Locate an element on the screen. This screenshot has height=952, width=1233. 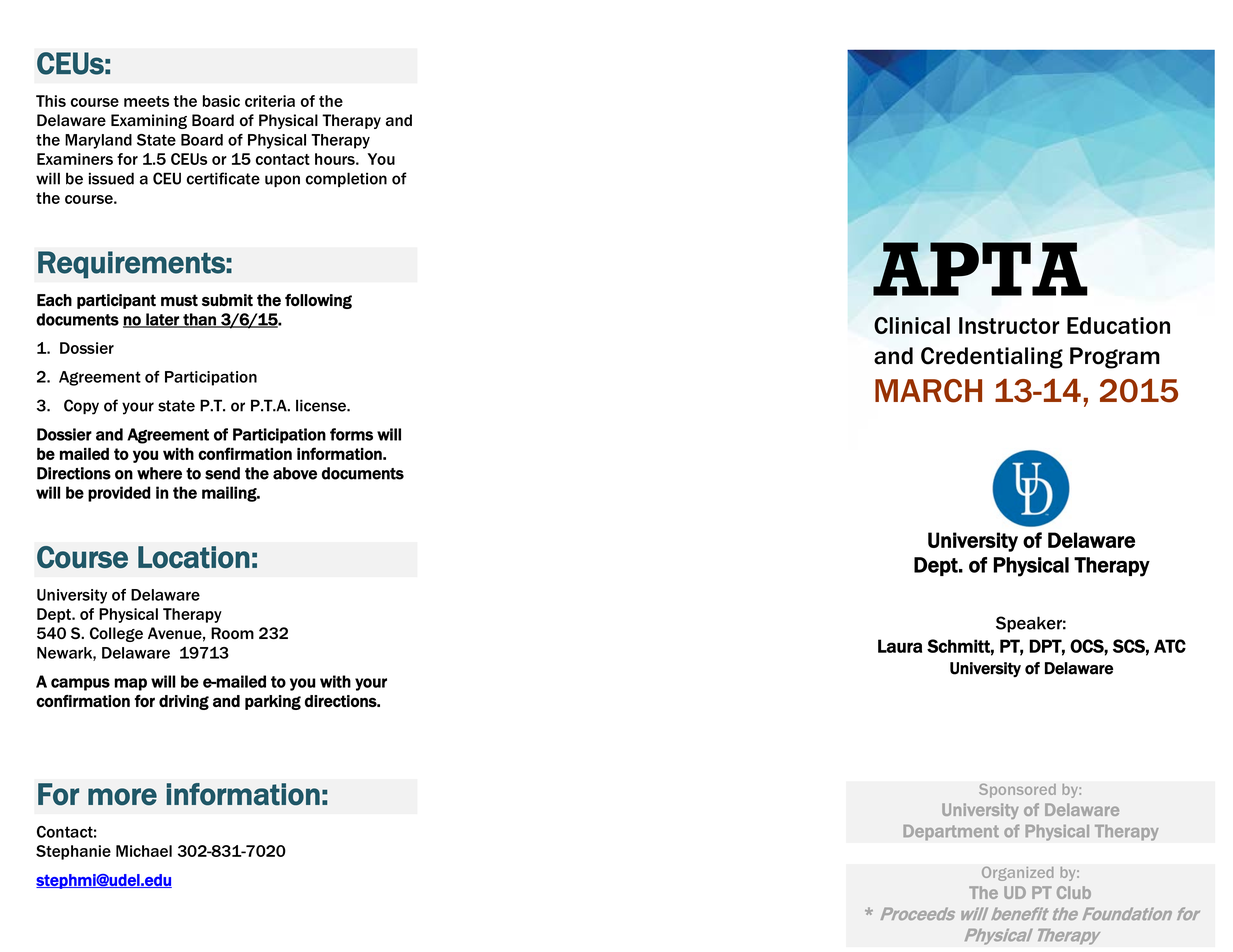
following is located at coordinates (318, 301).
